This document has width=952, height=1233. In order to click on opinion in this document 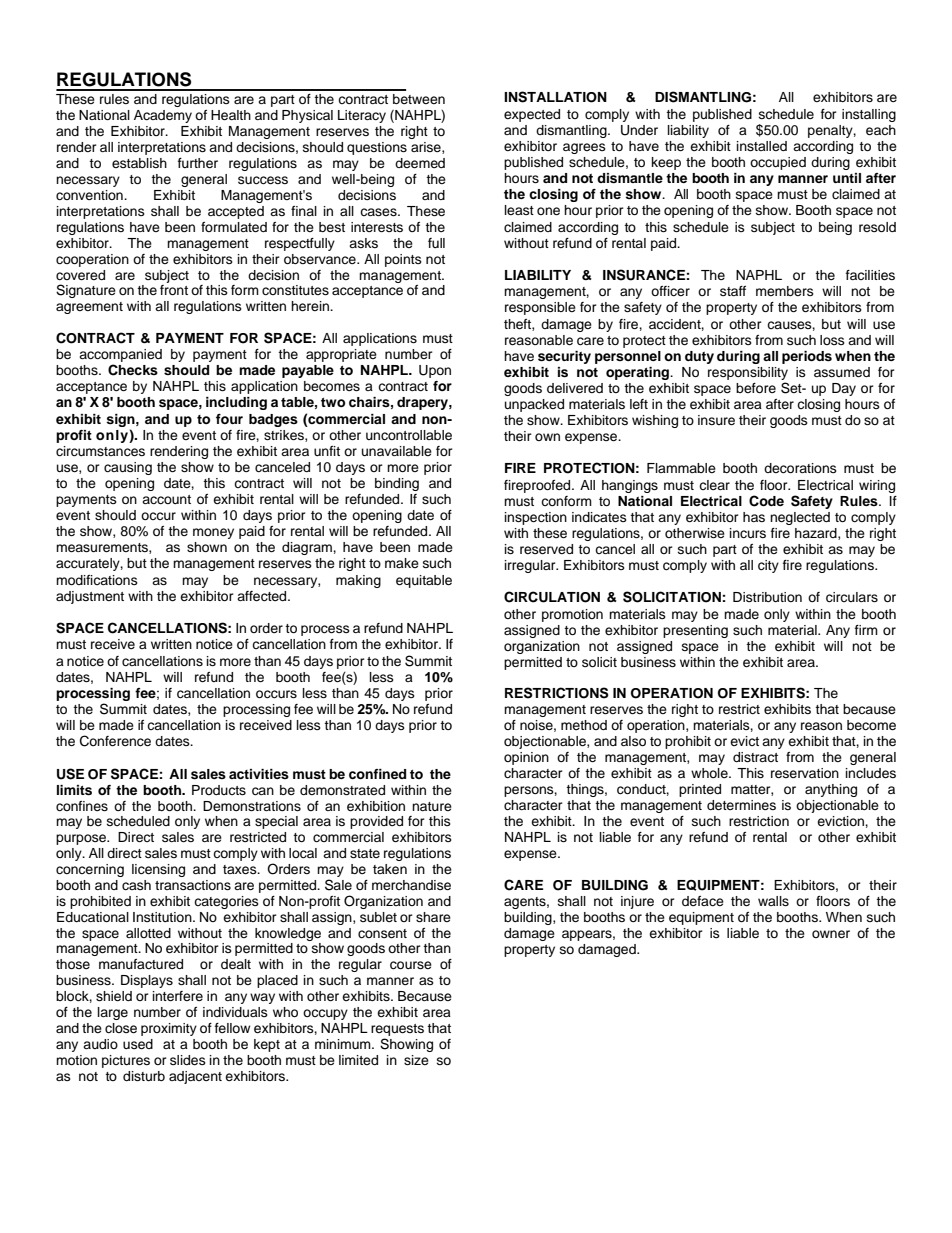, I will do `click(526, 758)`.
